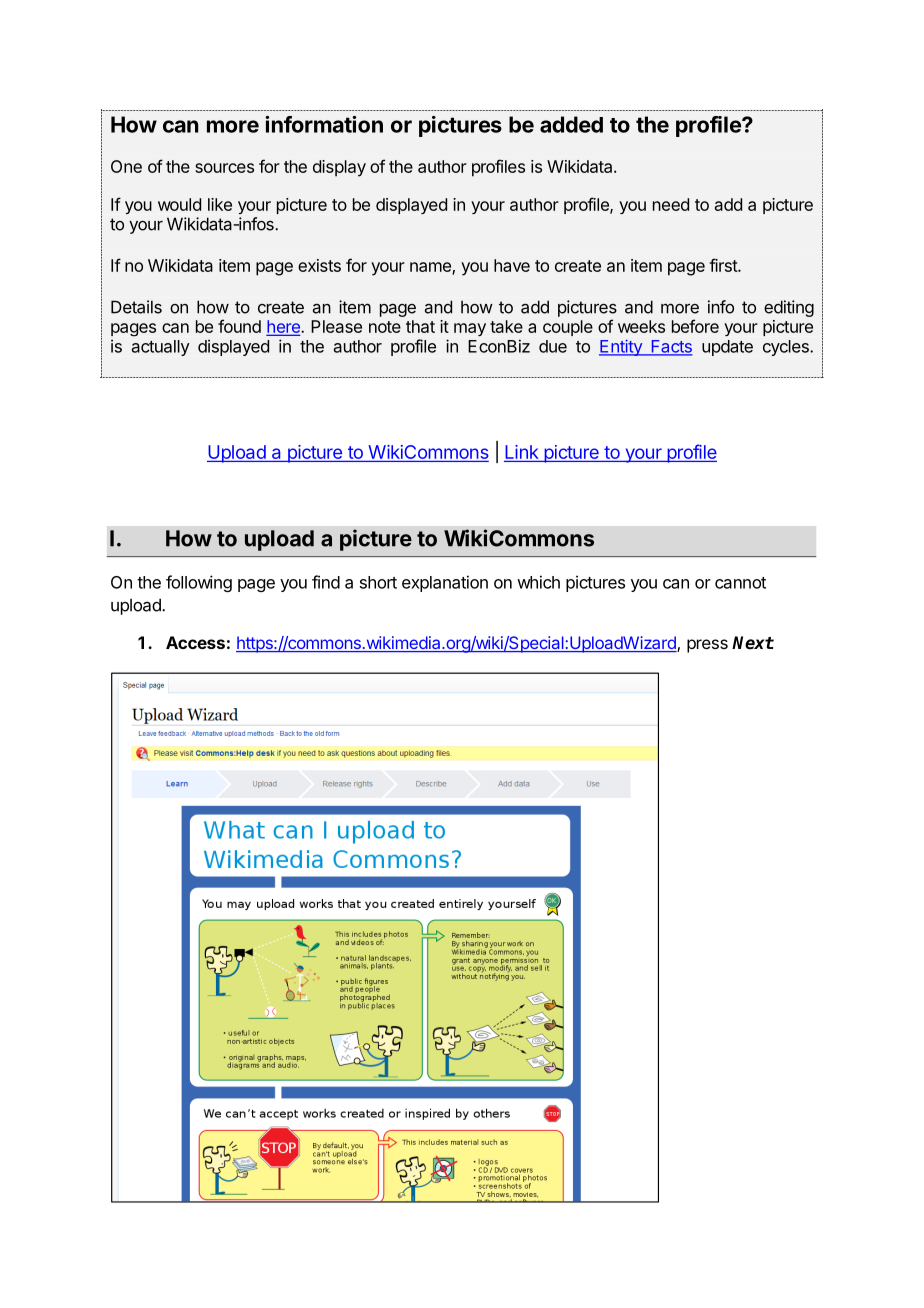 This page has width=924, height=1308. I want to click on Access, so click(195, 642).
